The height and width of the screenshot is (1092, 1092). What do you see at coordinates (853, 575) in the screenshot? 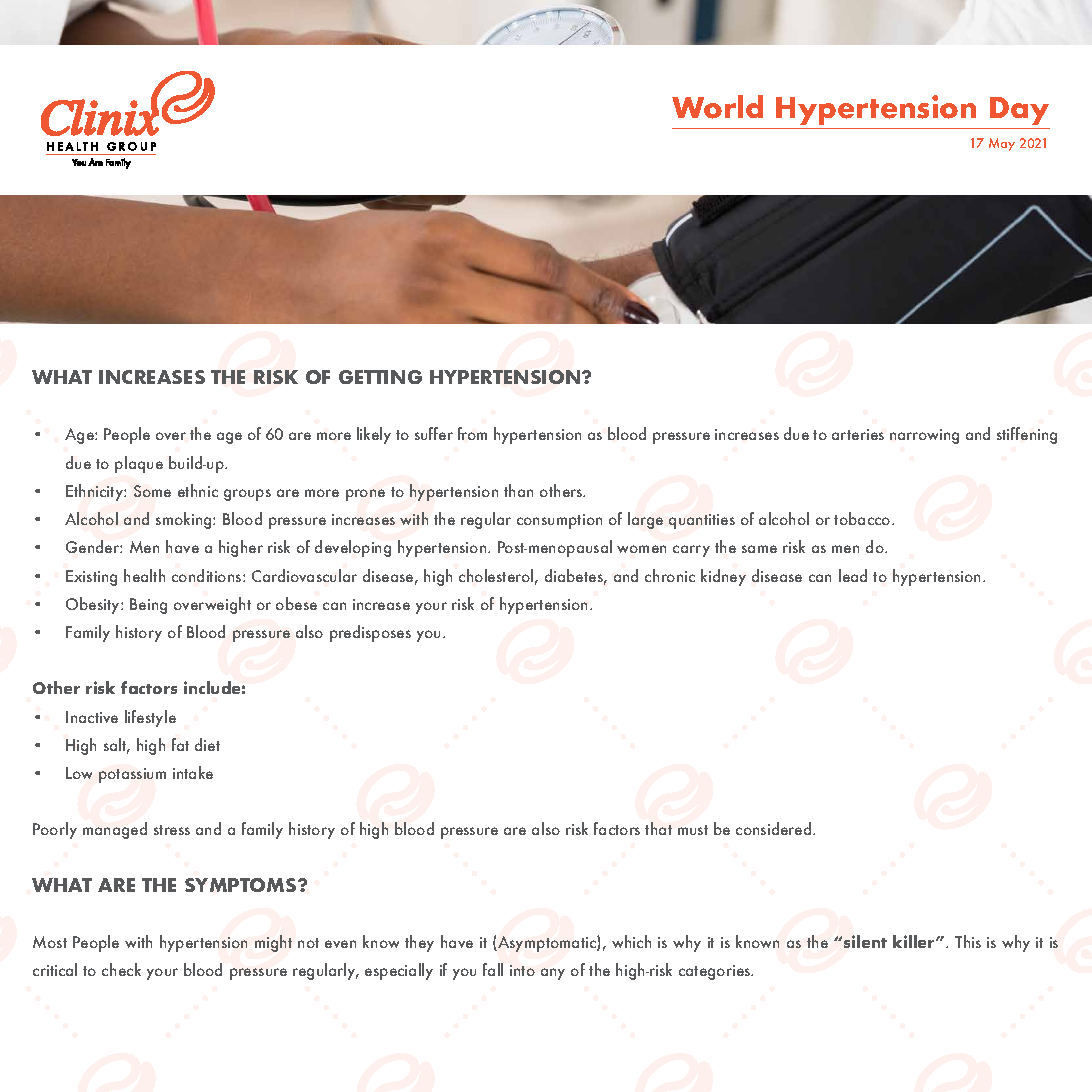
I see `lead` at bounding box center [853, 575].
